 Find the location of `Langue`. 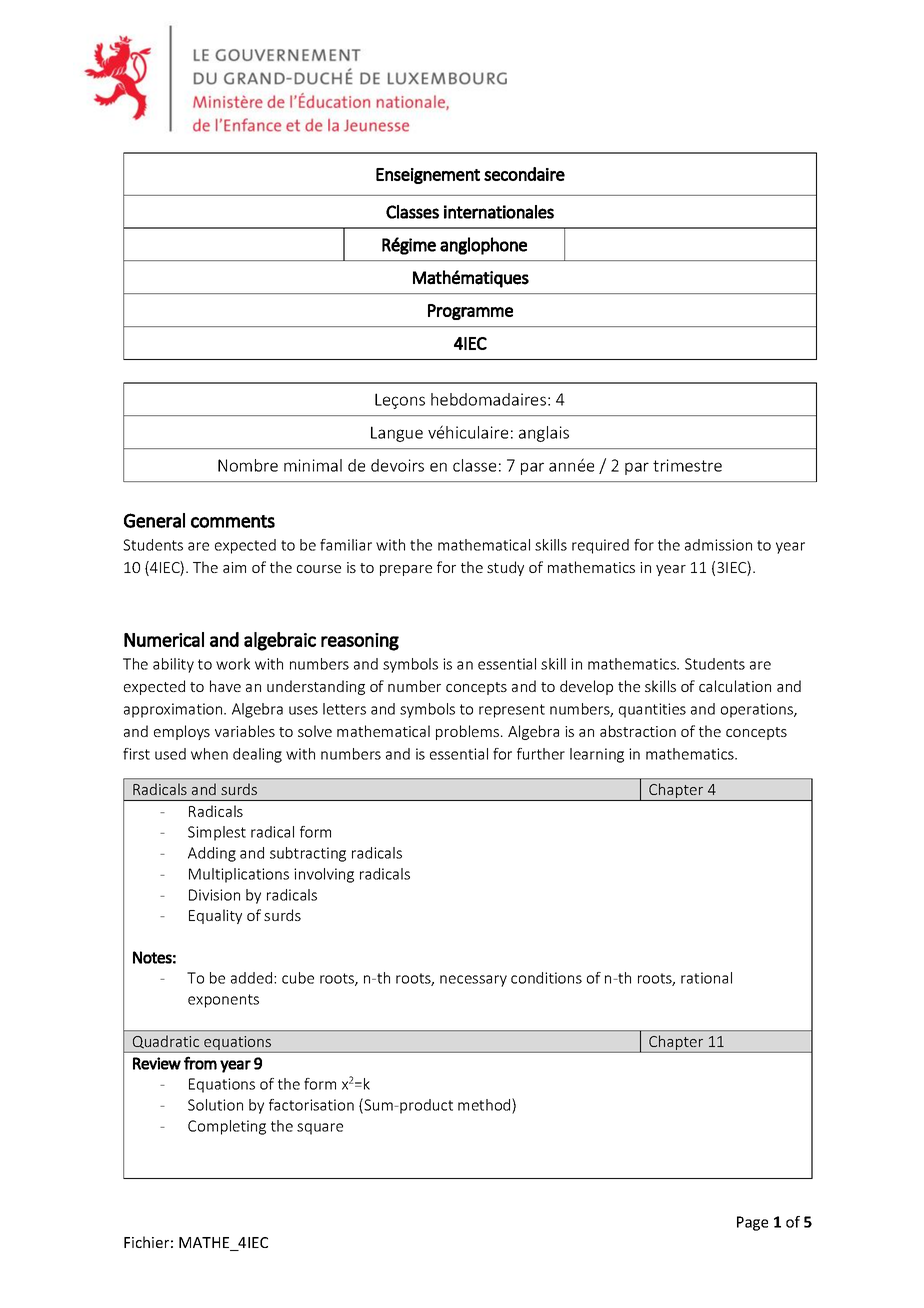

Langue is located at coordinates (397, 434).
